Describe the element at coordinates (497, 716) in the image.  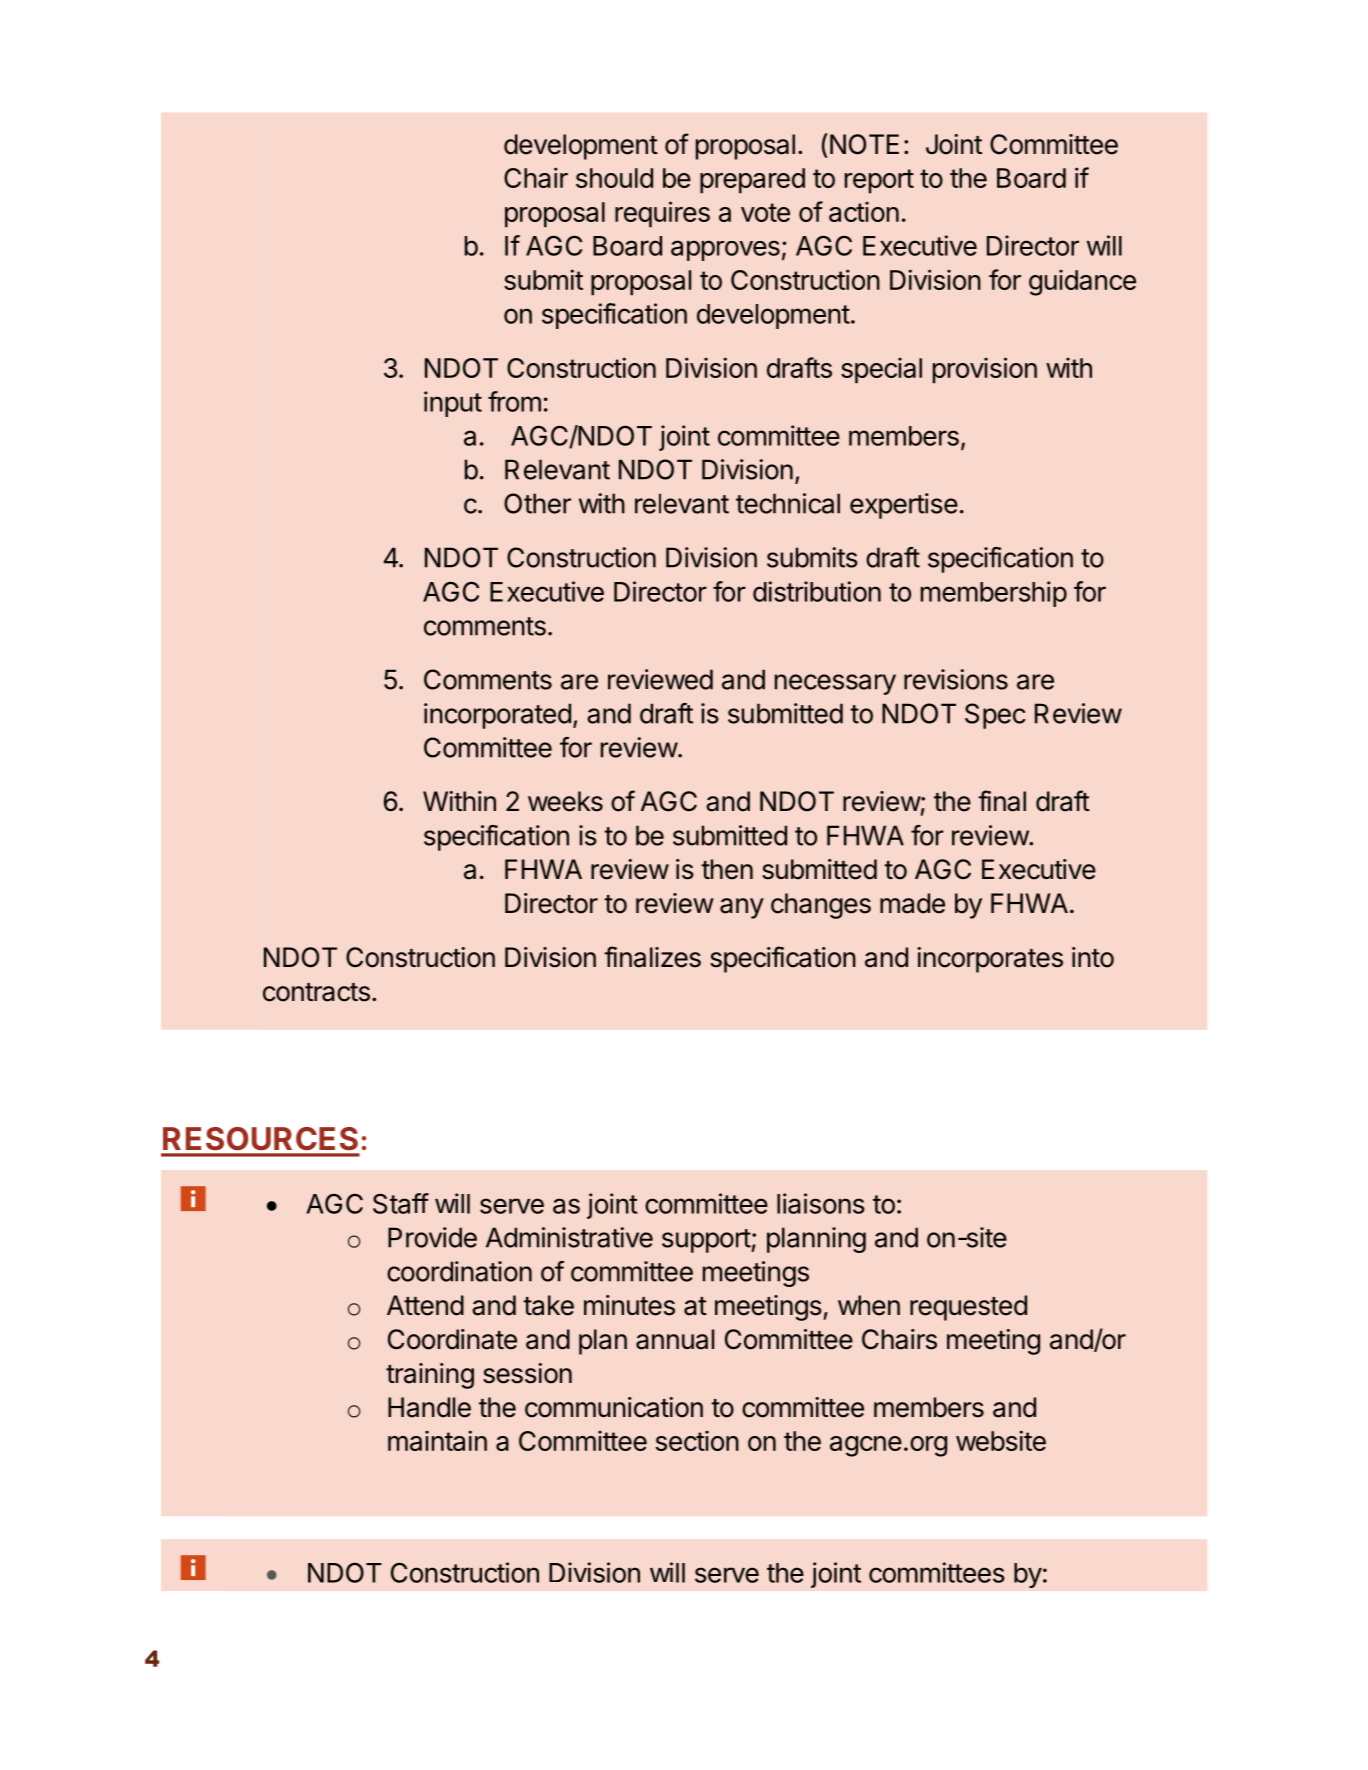
I see `incorporated` at that location.
